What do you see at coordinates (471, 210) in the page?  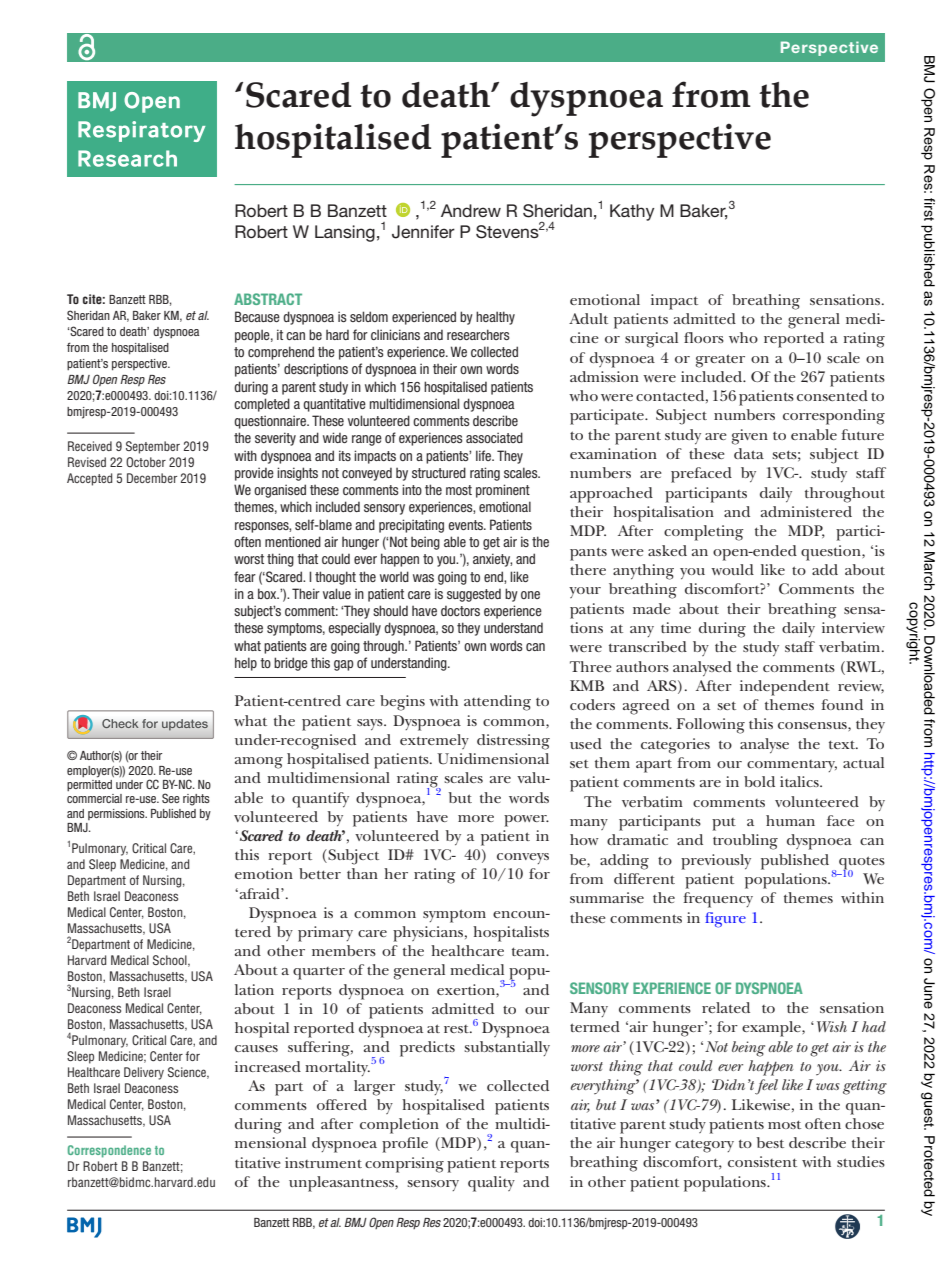 I see `Andrew` at bounding box center [471, 210].
